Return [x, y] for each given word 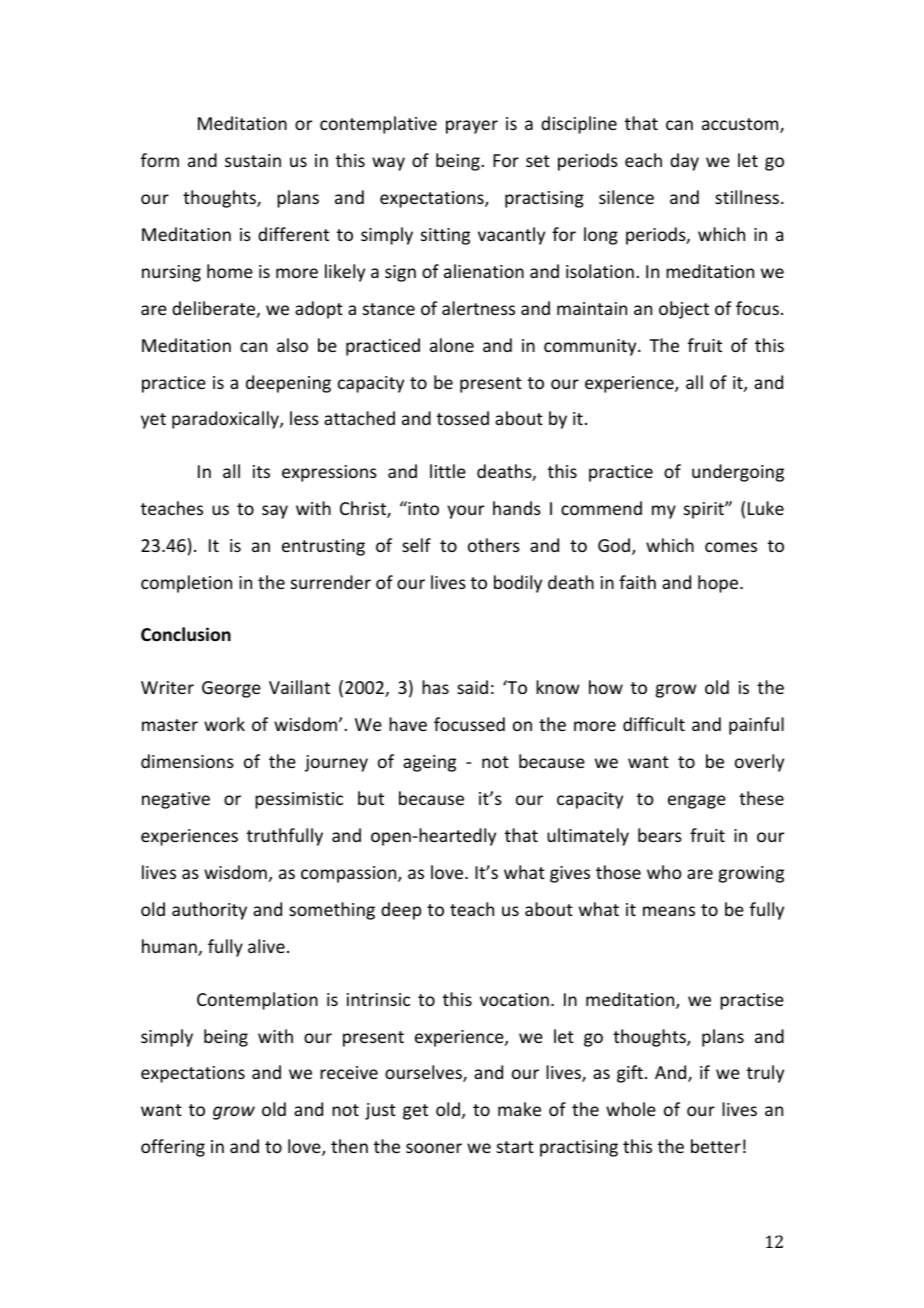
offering [173, 1148]
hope [719, 584]
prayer [472, 127]
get [415, 1112]
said [472, 687]
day [684, 162]
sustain [253, 160]
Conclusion [186, 634]
